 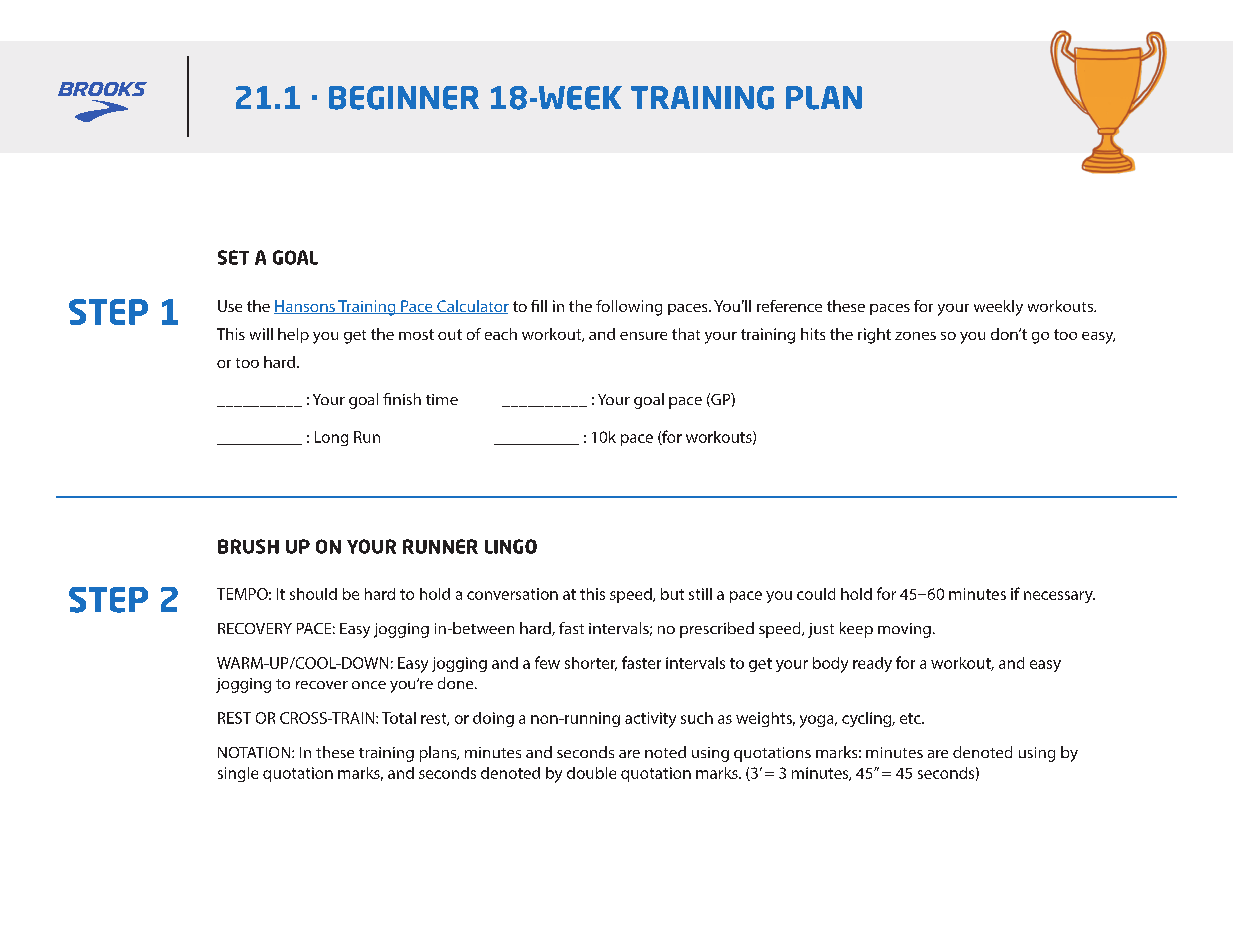 What do you see at coordinates (248, 546) in the image?
I see `BRUSH` at bounding box center [248, 546].
